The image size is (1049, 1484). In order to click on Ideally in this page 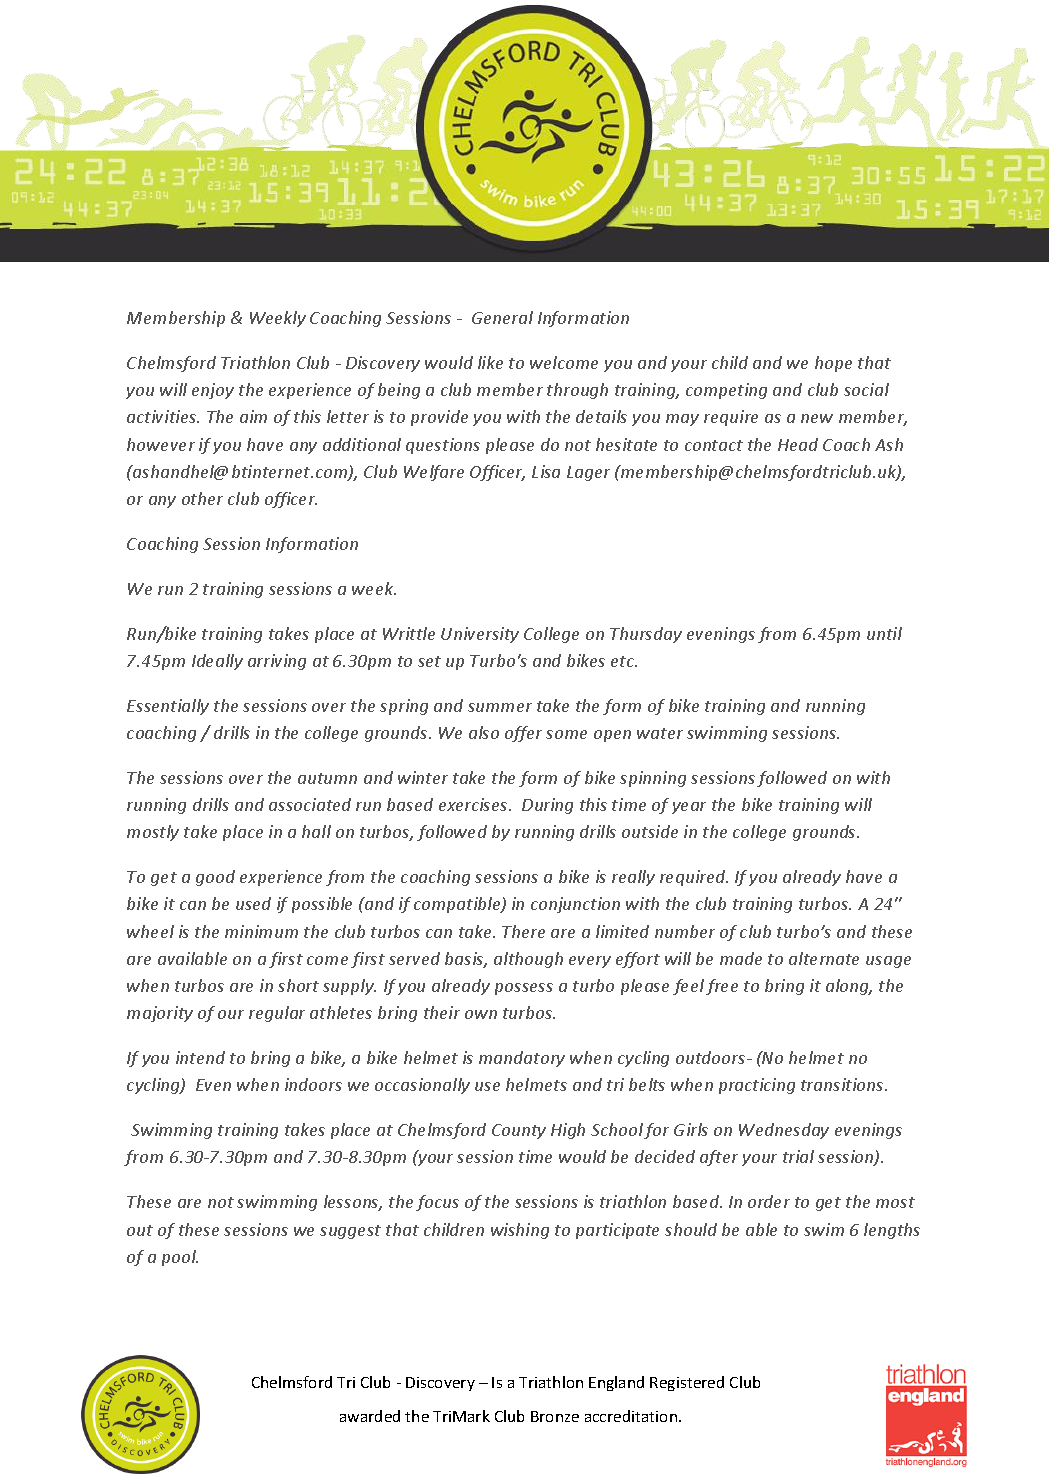, I will do `click(217, 662)`.
